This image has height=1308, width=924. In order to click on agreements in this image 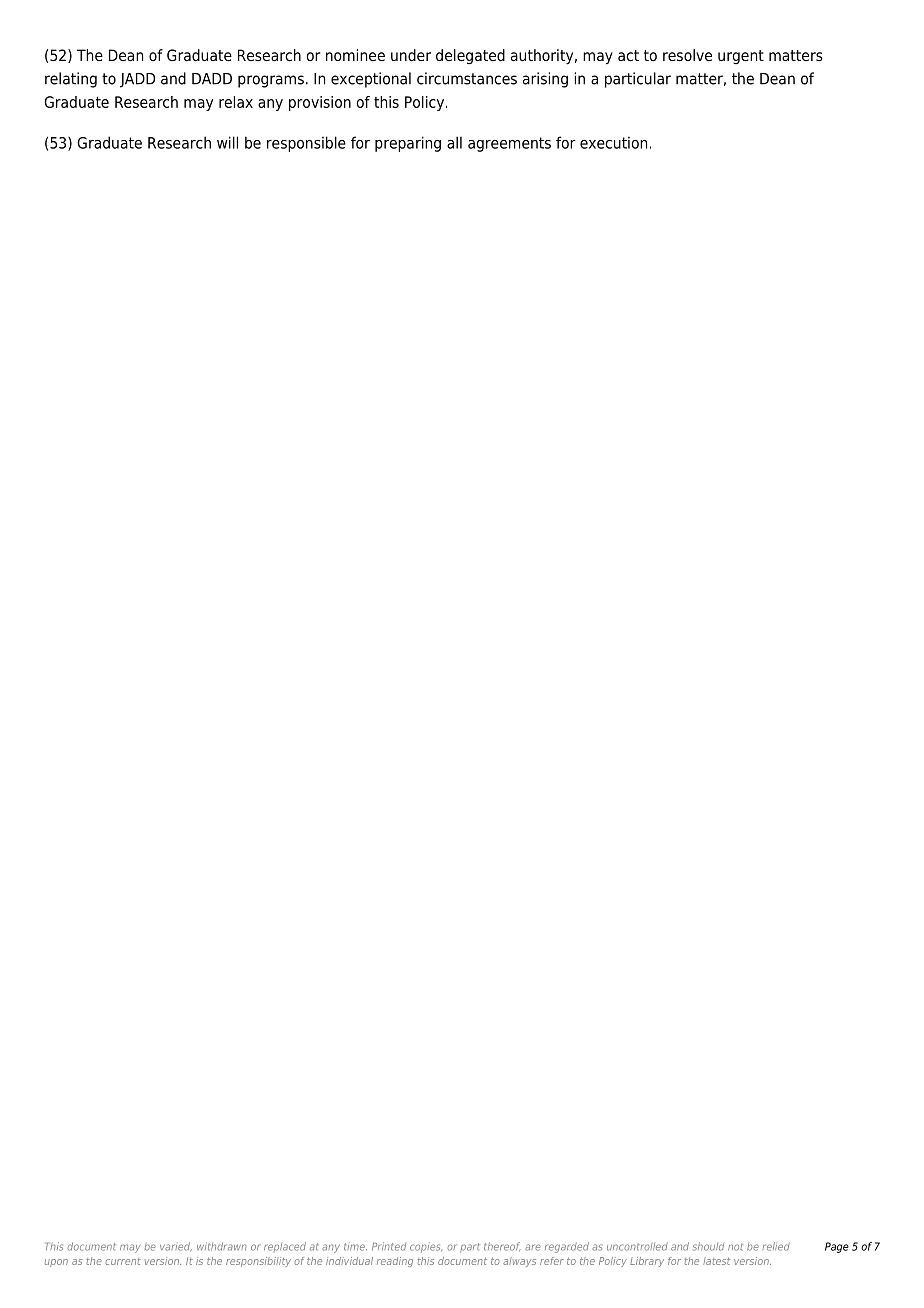, I will do `click(509, 144)`.
